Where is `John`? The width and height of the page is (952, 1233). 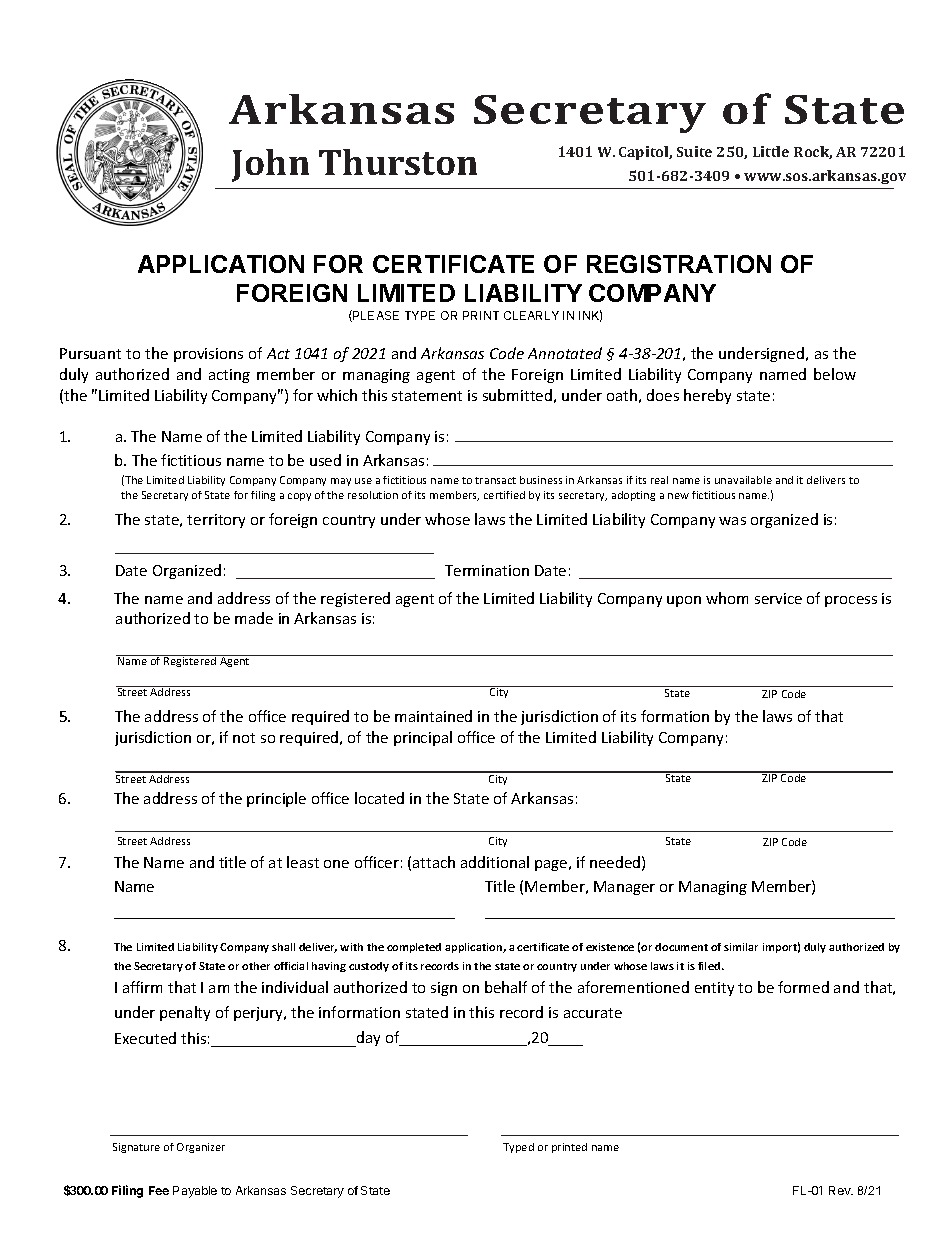 John is located at coordinates (270, 165).
